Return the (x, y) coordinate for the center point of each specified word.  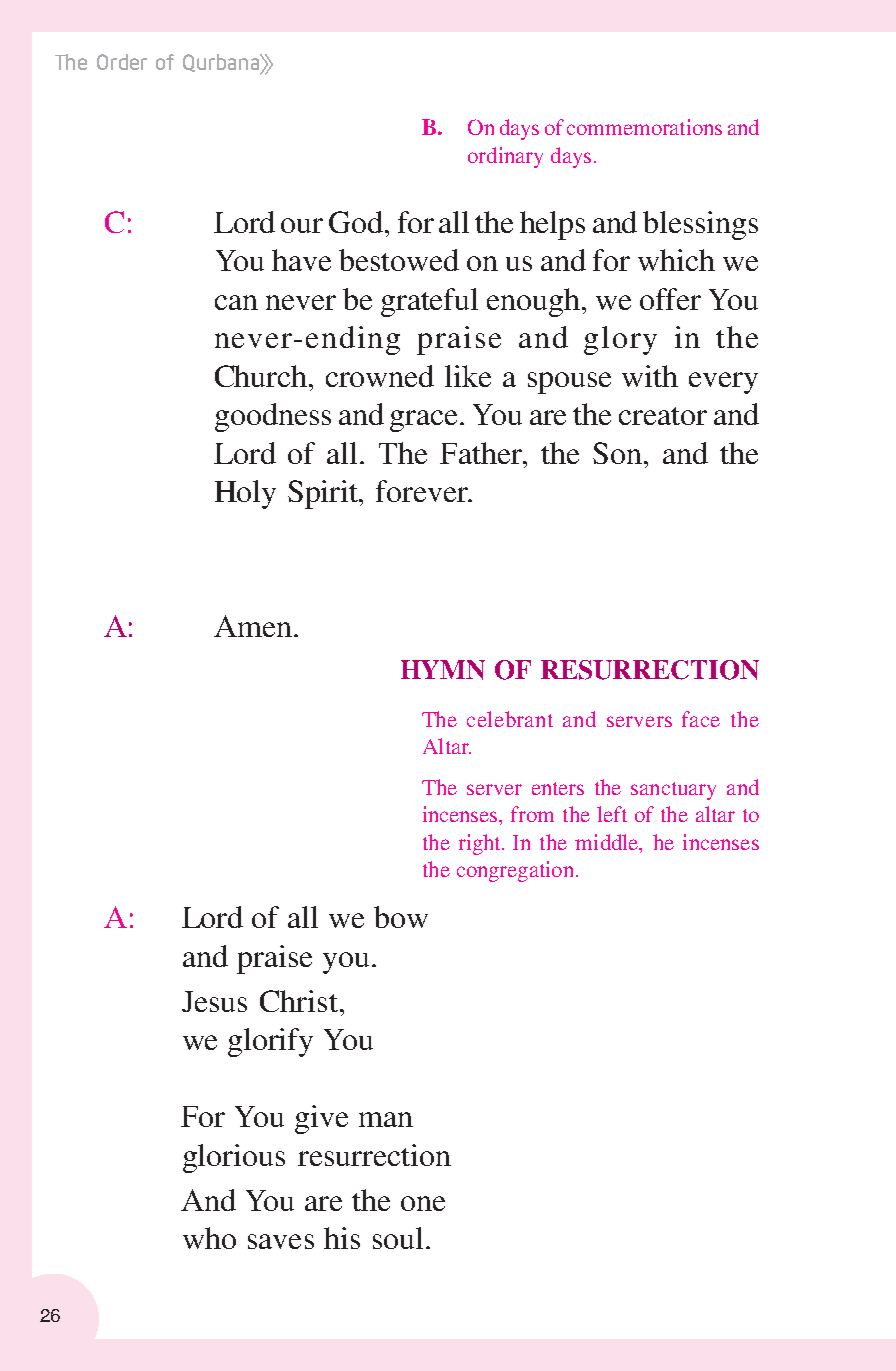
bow (401, 917)
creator (663, 416)
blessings (700, 225)
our (302, 225)
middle (608, 842)
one (423, 1203)
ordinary (505, 157)
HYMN (443, 670)
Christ (299, 1001)
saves (281, 1241)
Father (482, 453)
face (701, 719)
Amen (253, 626)
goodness (273, 417)
